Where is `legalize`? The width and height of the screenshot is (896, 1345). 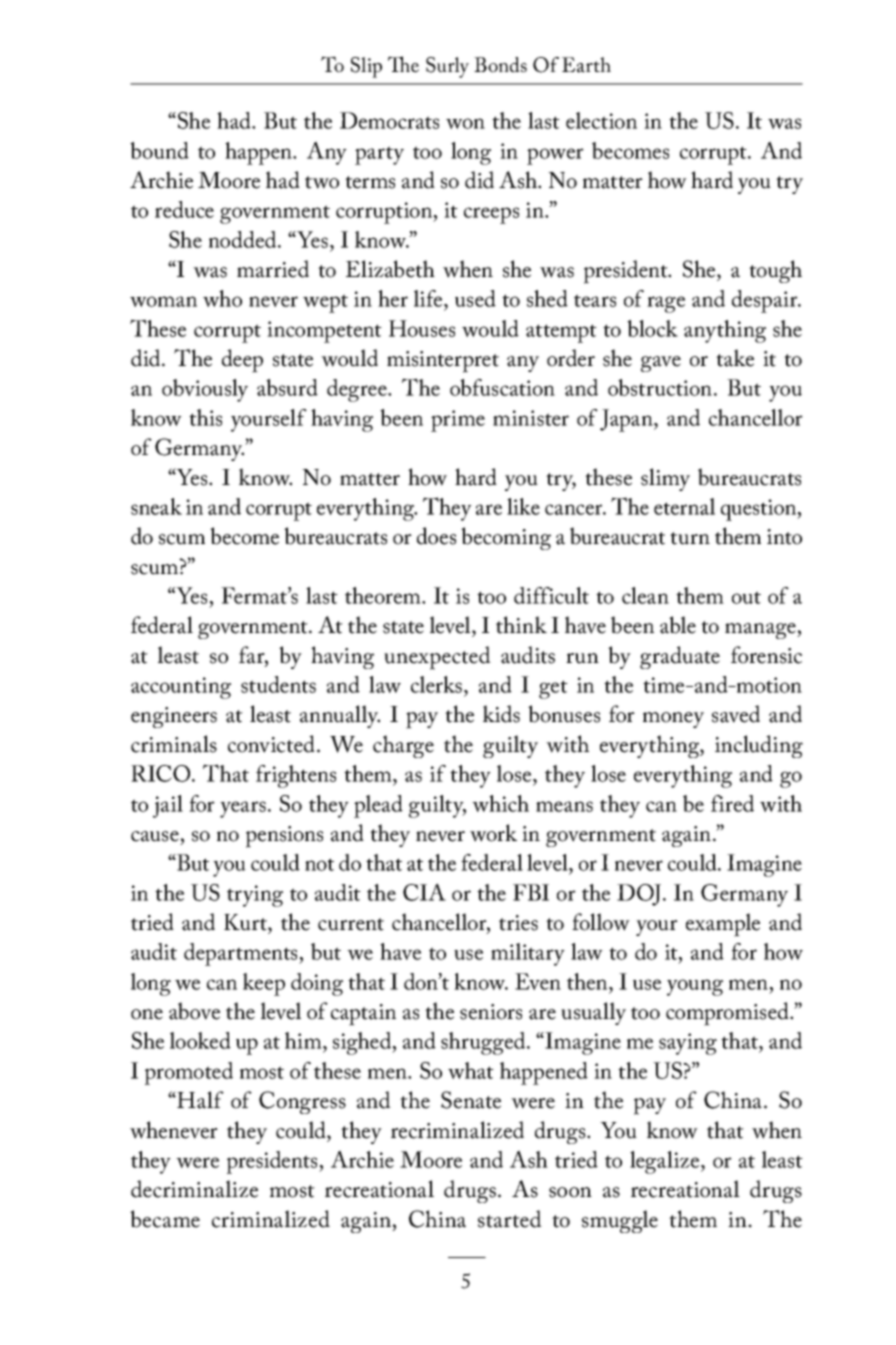
legalize is located at coordinates (666, 1162).
